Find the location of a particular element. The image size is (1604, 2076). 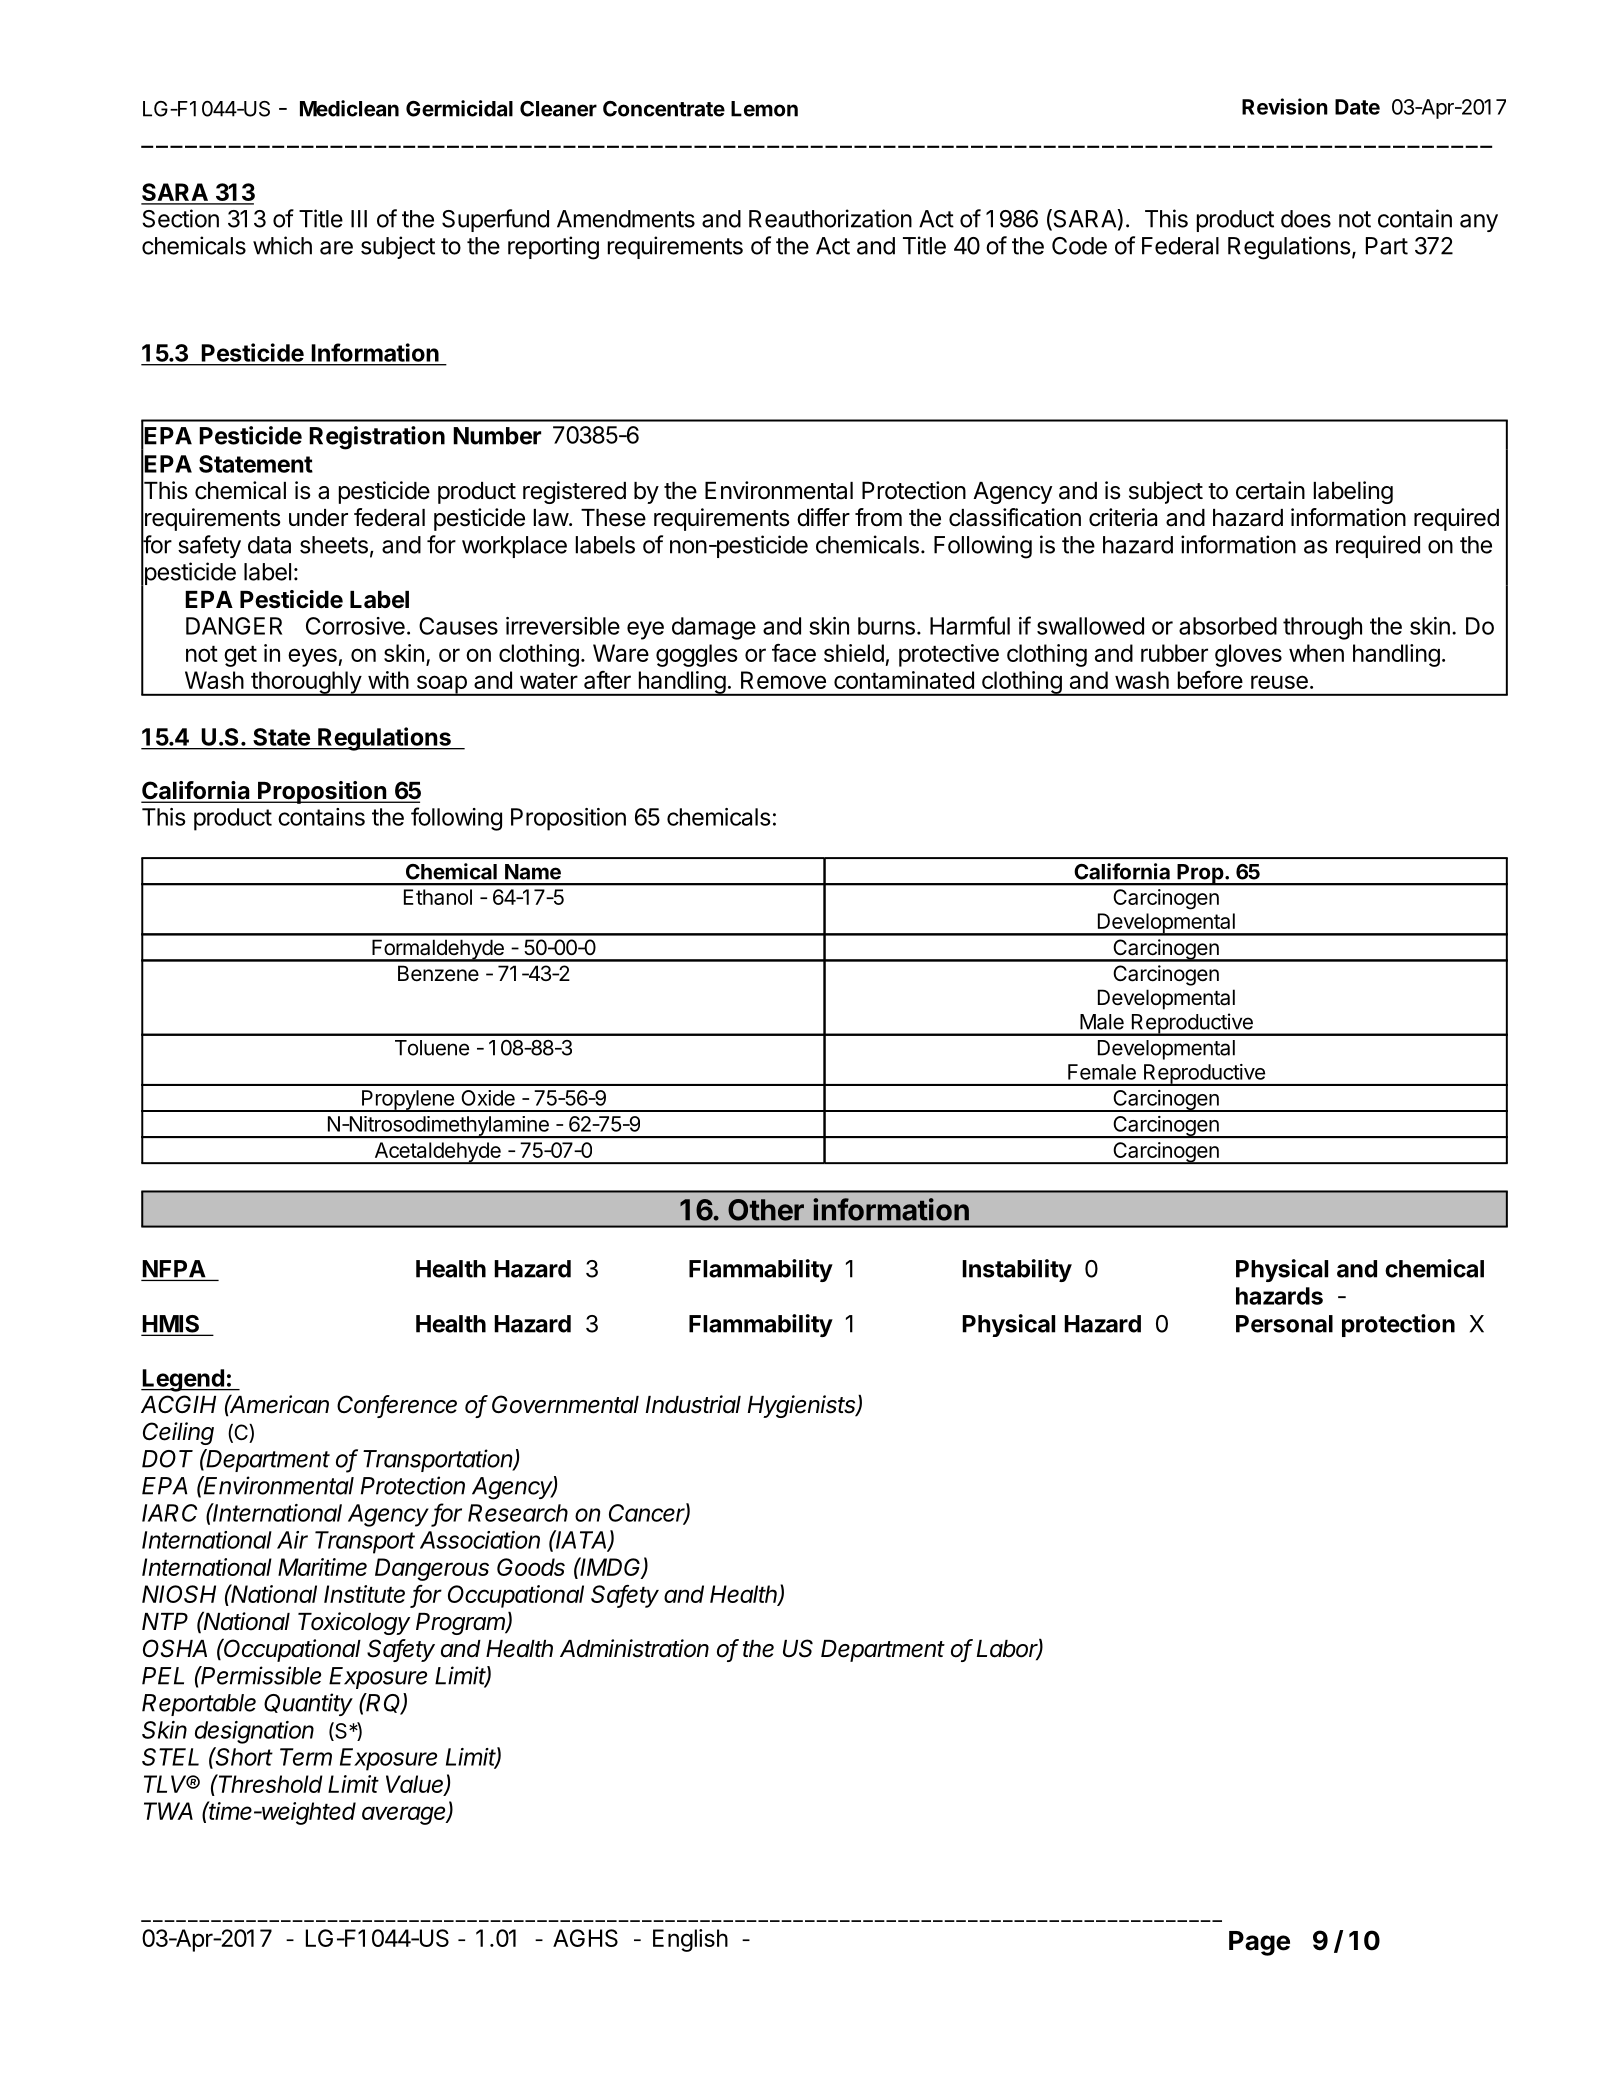

Other is located at coordinates (766, 1210).
